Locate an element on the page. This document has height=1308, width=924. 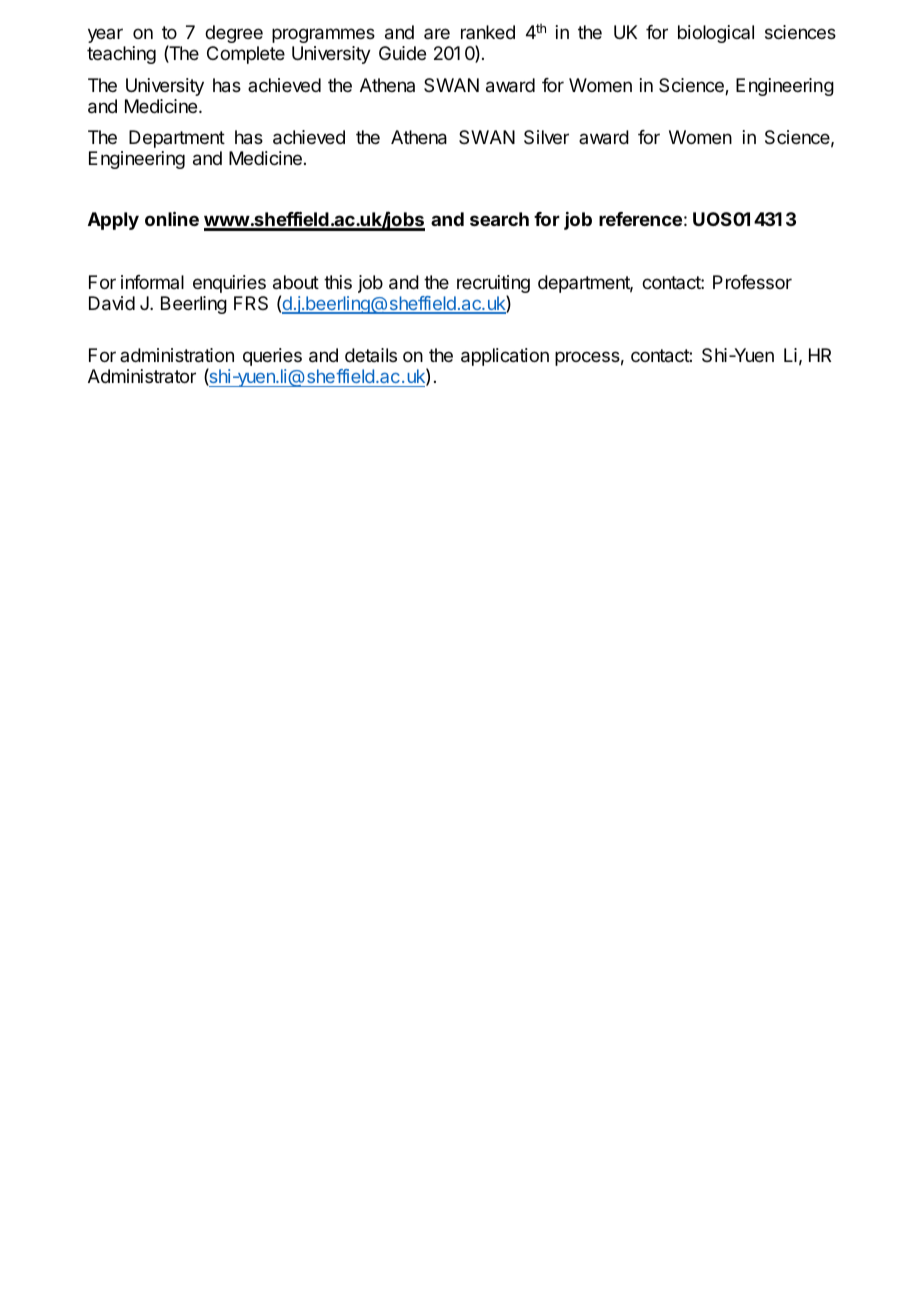
Professor is located at coordinates (752, 282).
